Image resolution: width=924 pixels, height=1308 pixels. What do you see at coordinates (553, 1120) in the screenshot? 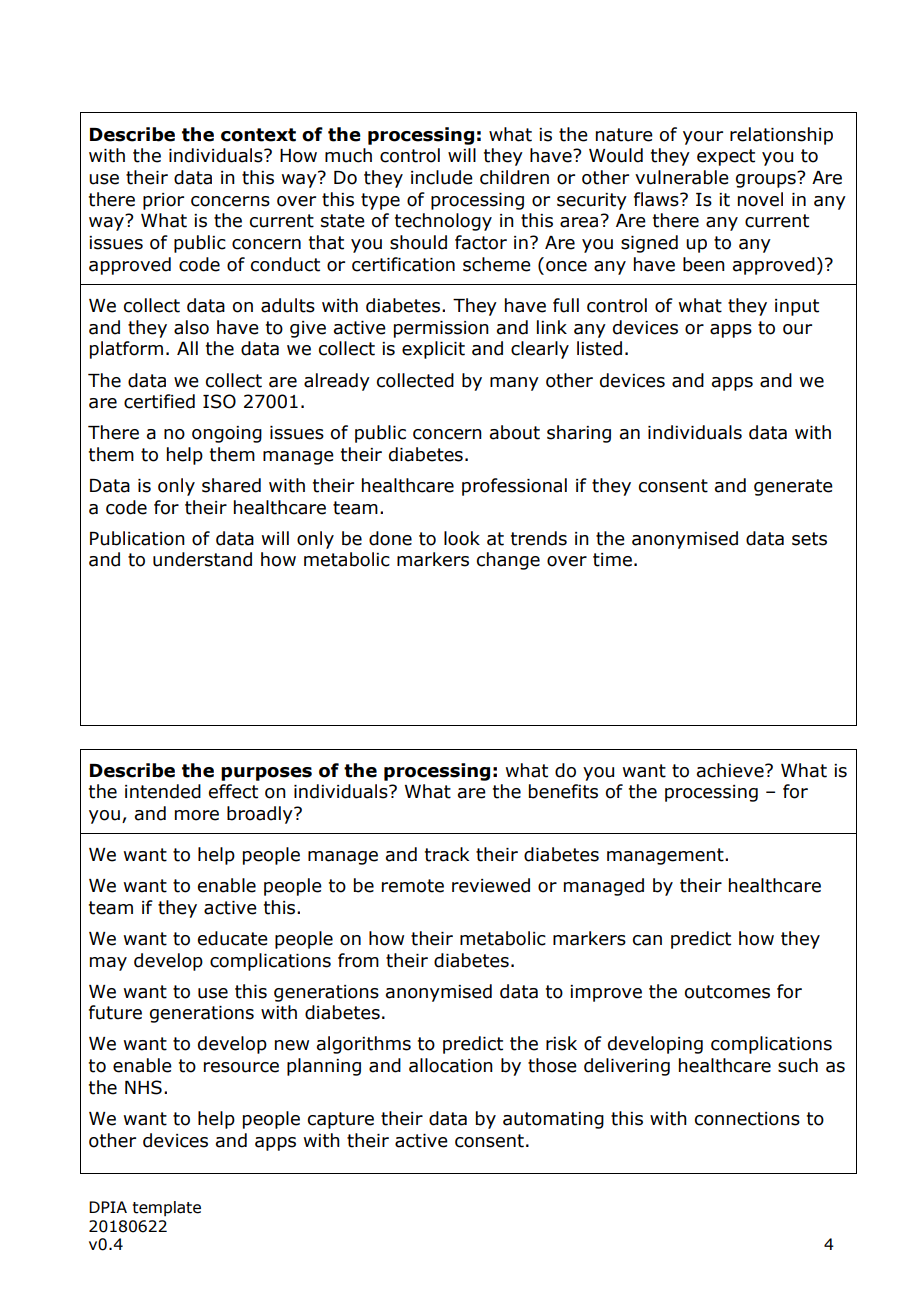
I see `automating` at bounding box center [553, 1120].
